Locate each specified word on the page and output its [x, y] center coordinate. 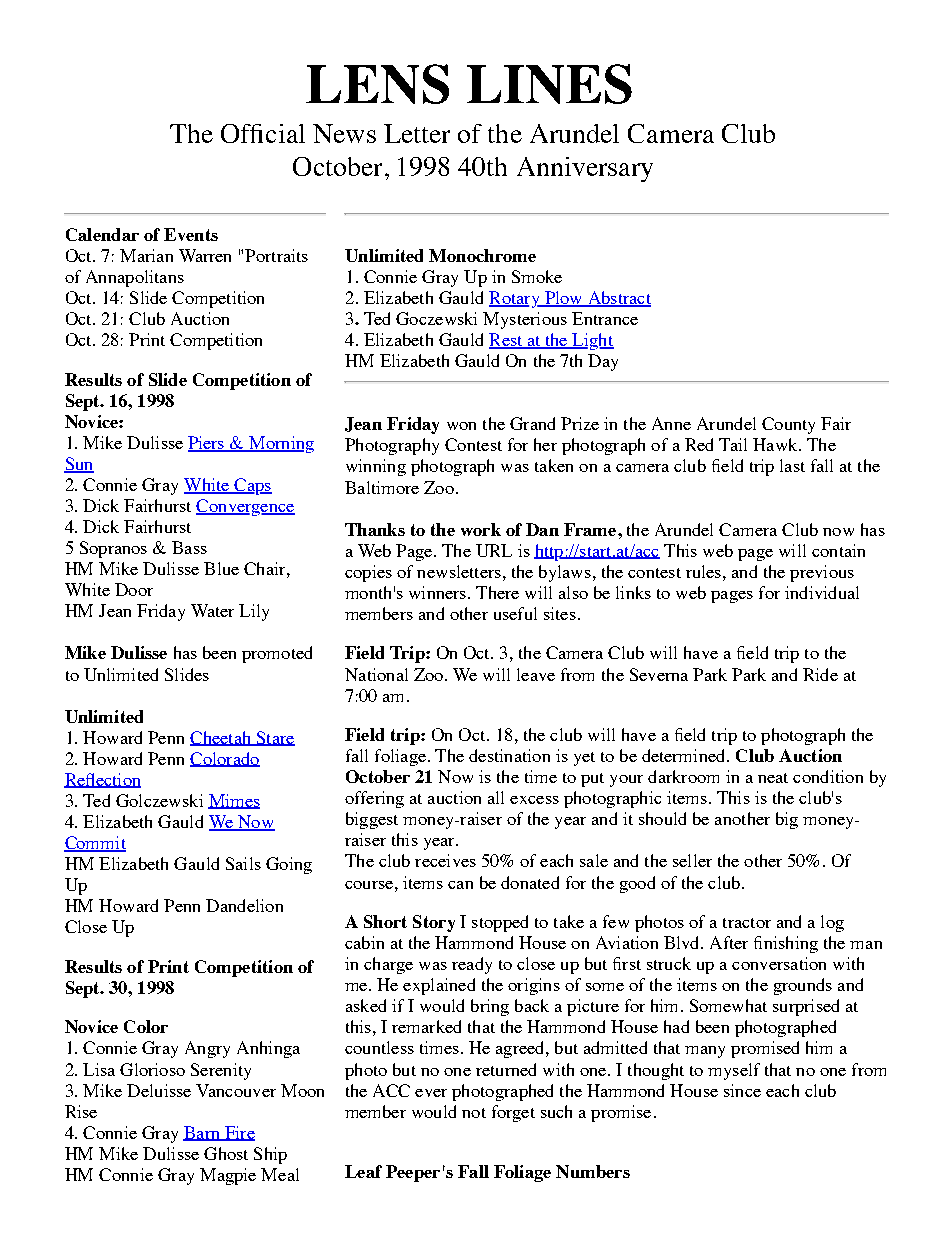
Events [191, 234]
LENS [377, 84]
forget [513, 1113]
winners [439, 592]
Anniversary [585, 169]
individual [822, 592]
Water [212, 610]
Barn [202, 1133]
